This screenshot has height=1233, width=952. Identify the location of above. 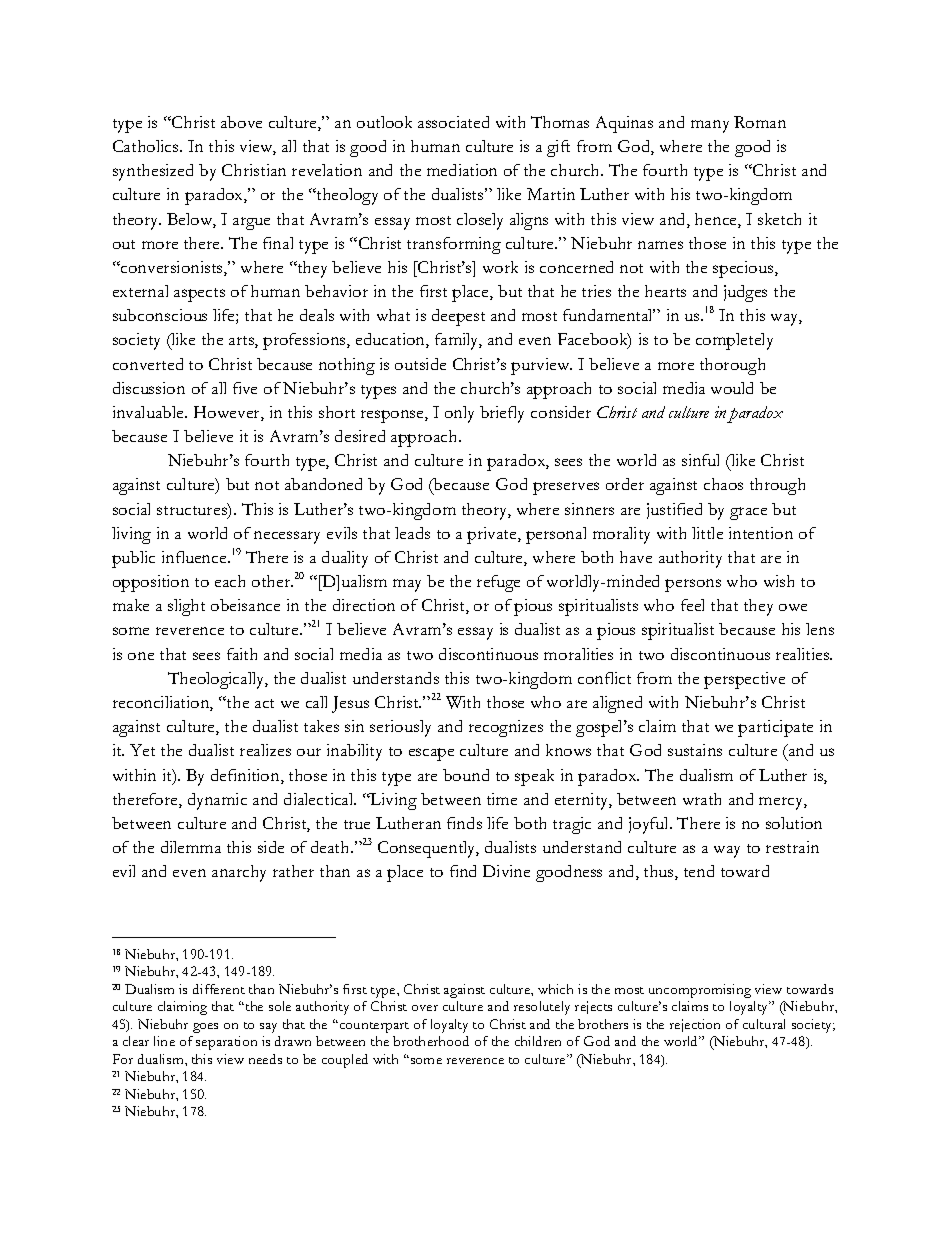
(241, 122).
